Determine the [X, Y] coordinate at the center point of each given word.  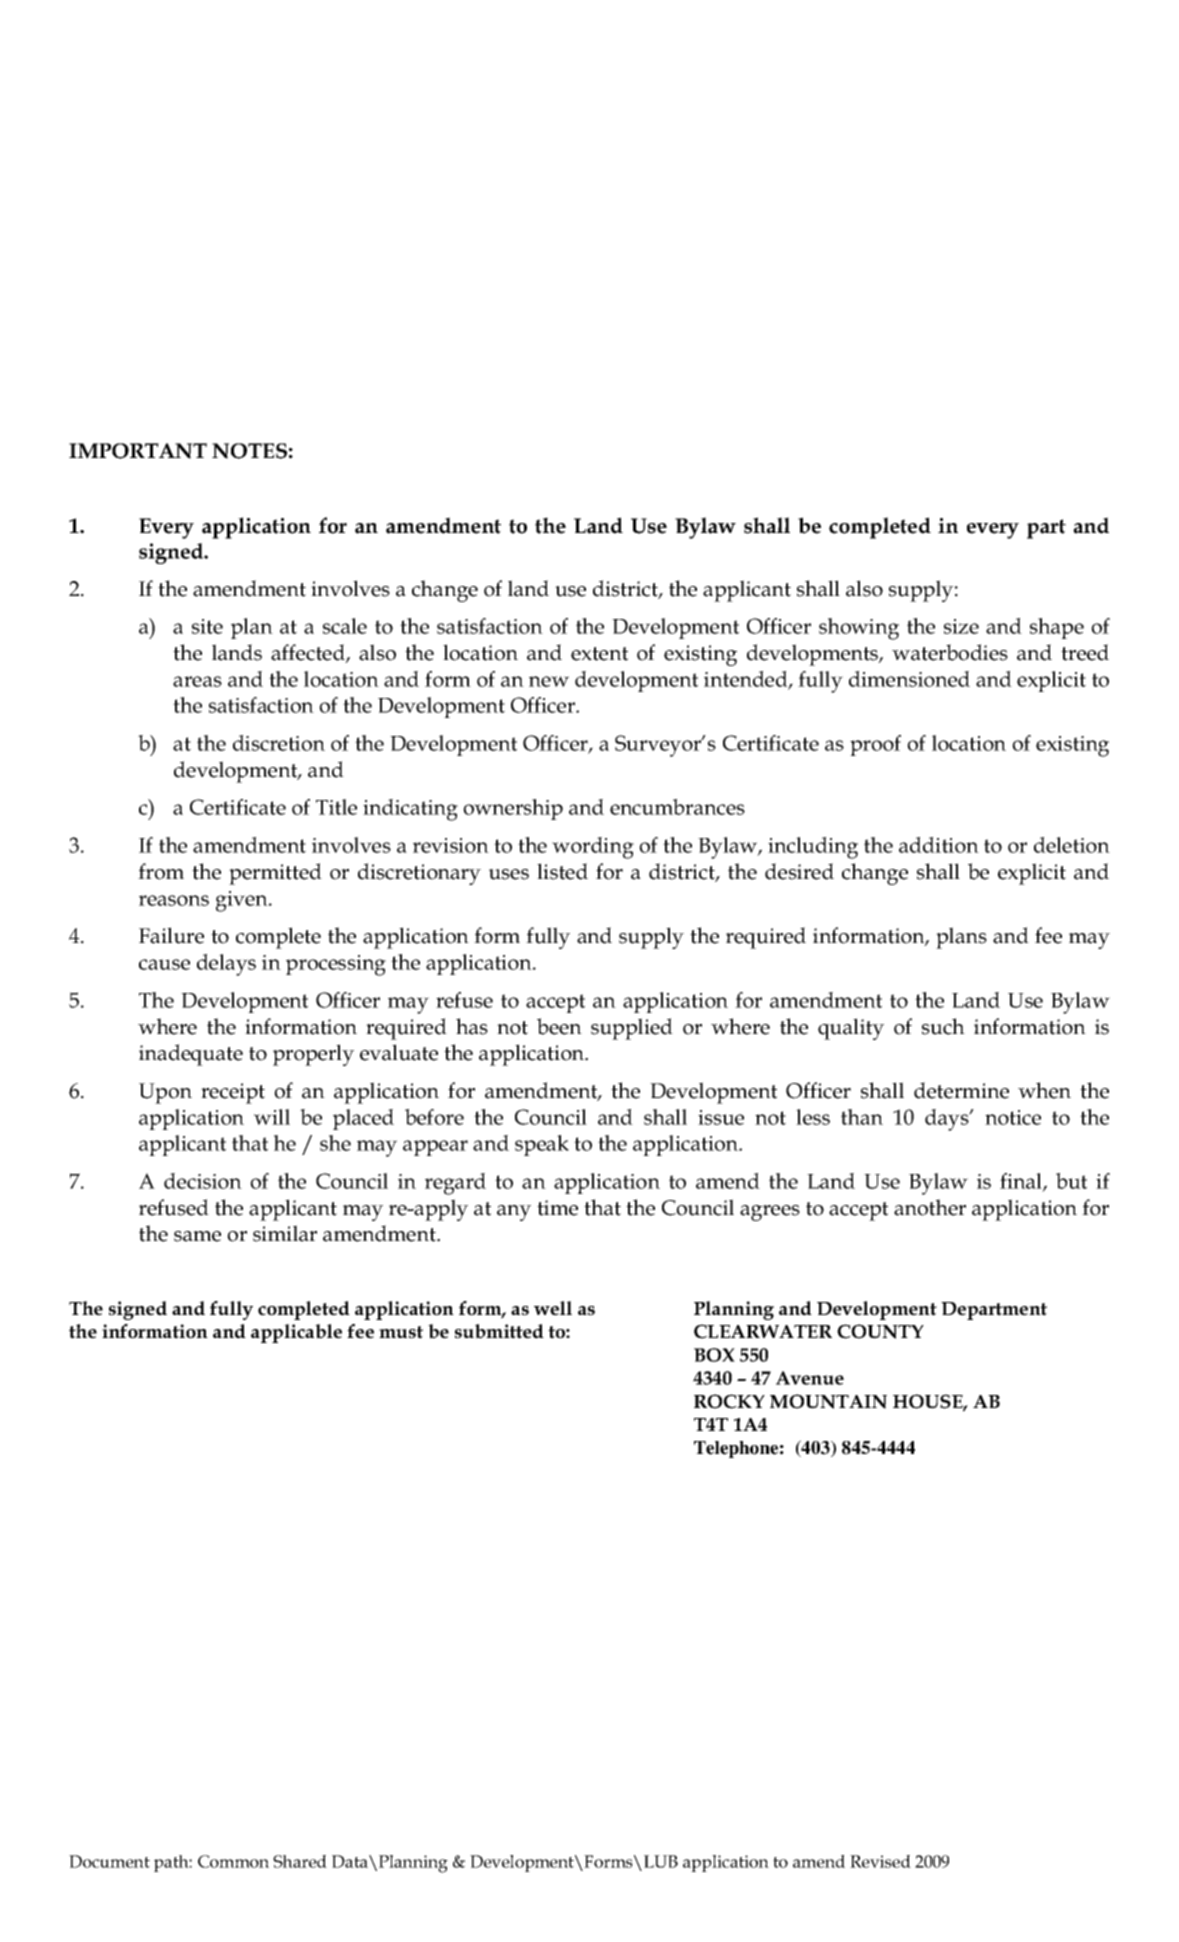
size [961, 626]
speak [542, 1145]
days [948, 1120]
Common [233, 1861]
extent [599, 654]
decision [203, 1181]
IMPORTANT [138, 451]
